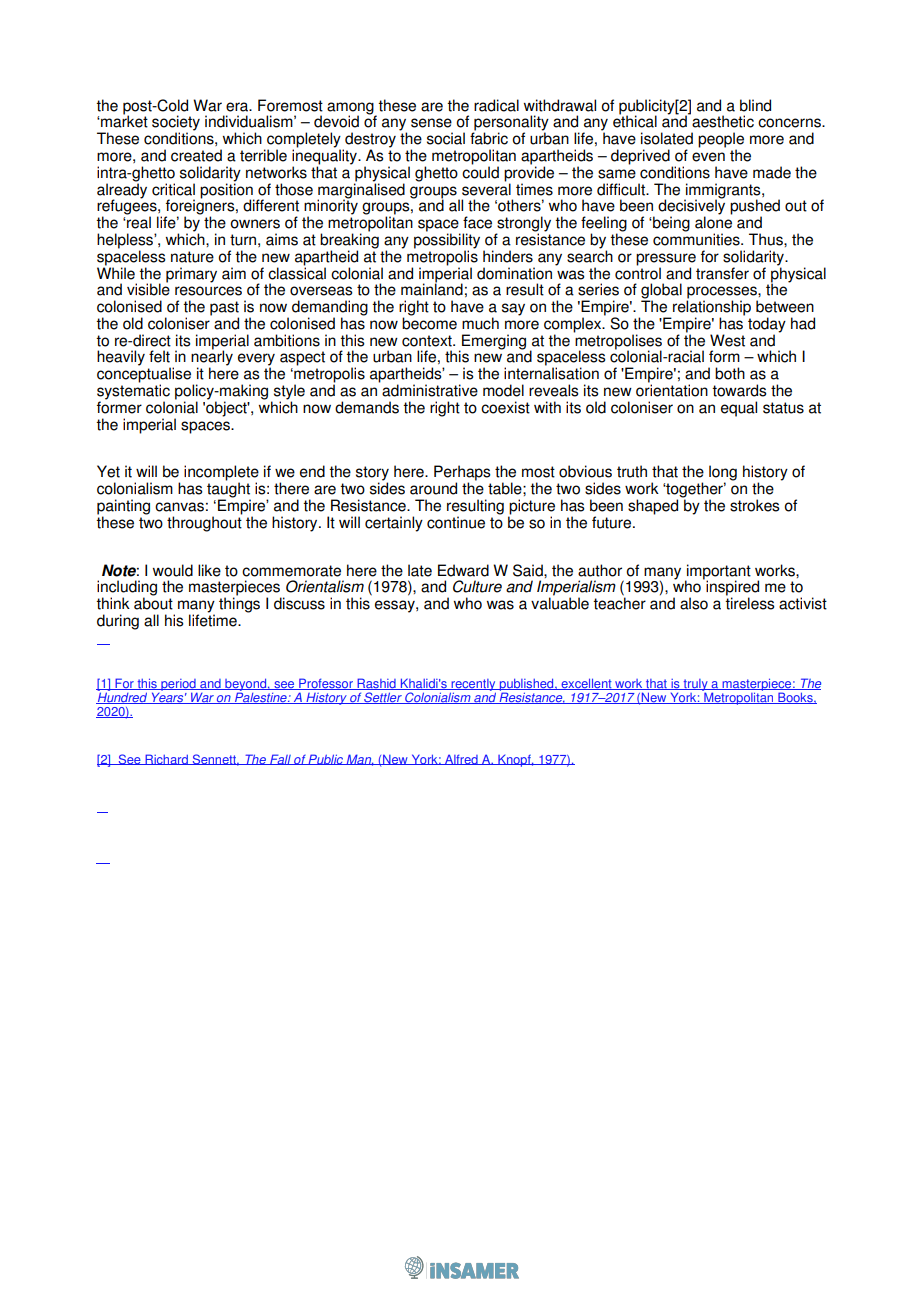  I want to click on society, so click(176, 124).
